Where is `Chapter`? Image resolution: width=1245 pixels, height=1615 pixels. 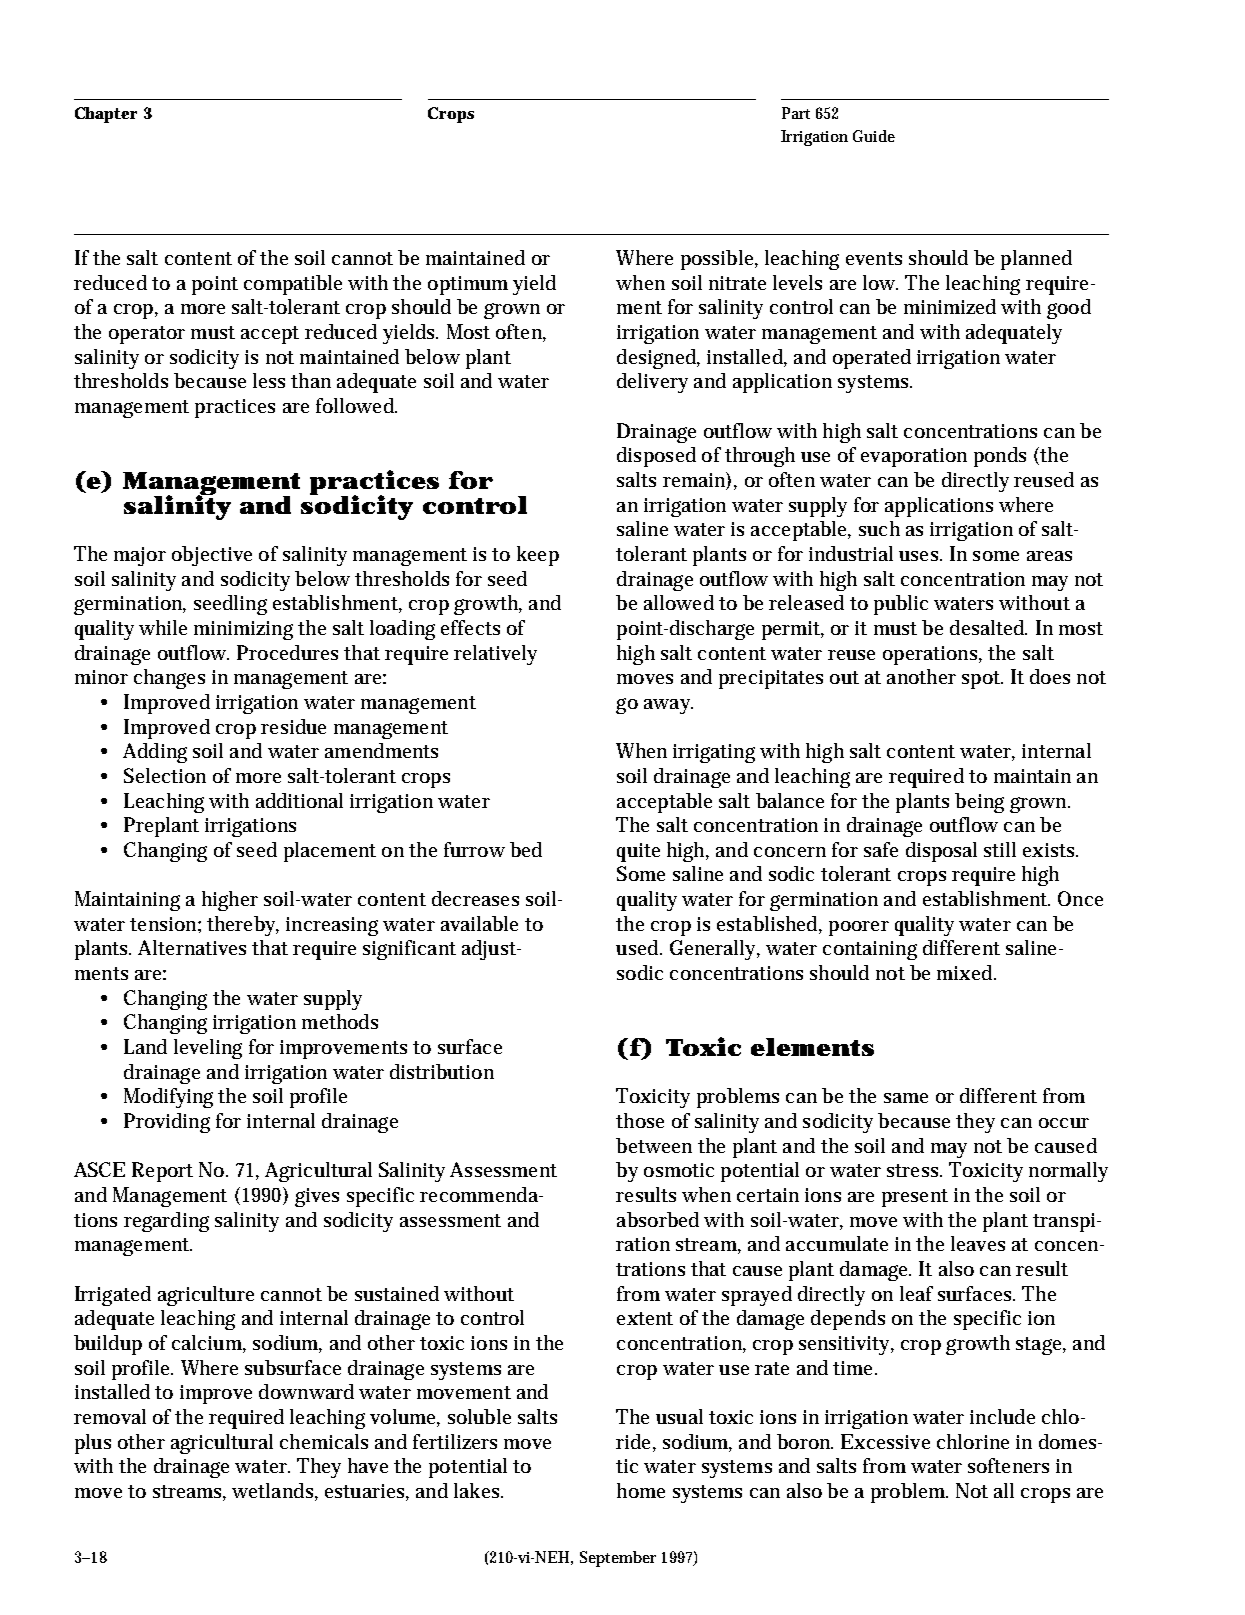
Chapter is located at coordinates (106, 115).
